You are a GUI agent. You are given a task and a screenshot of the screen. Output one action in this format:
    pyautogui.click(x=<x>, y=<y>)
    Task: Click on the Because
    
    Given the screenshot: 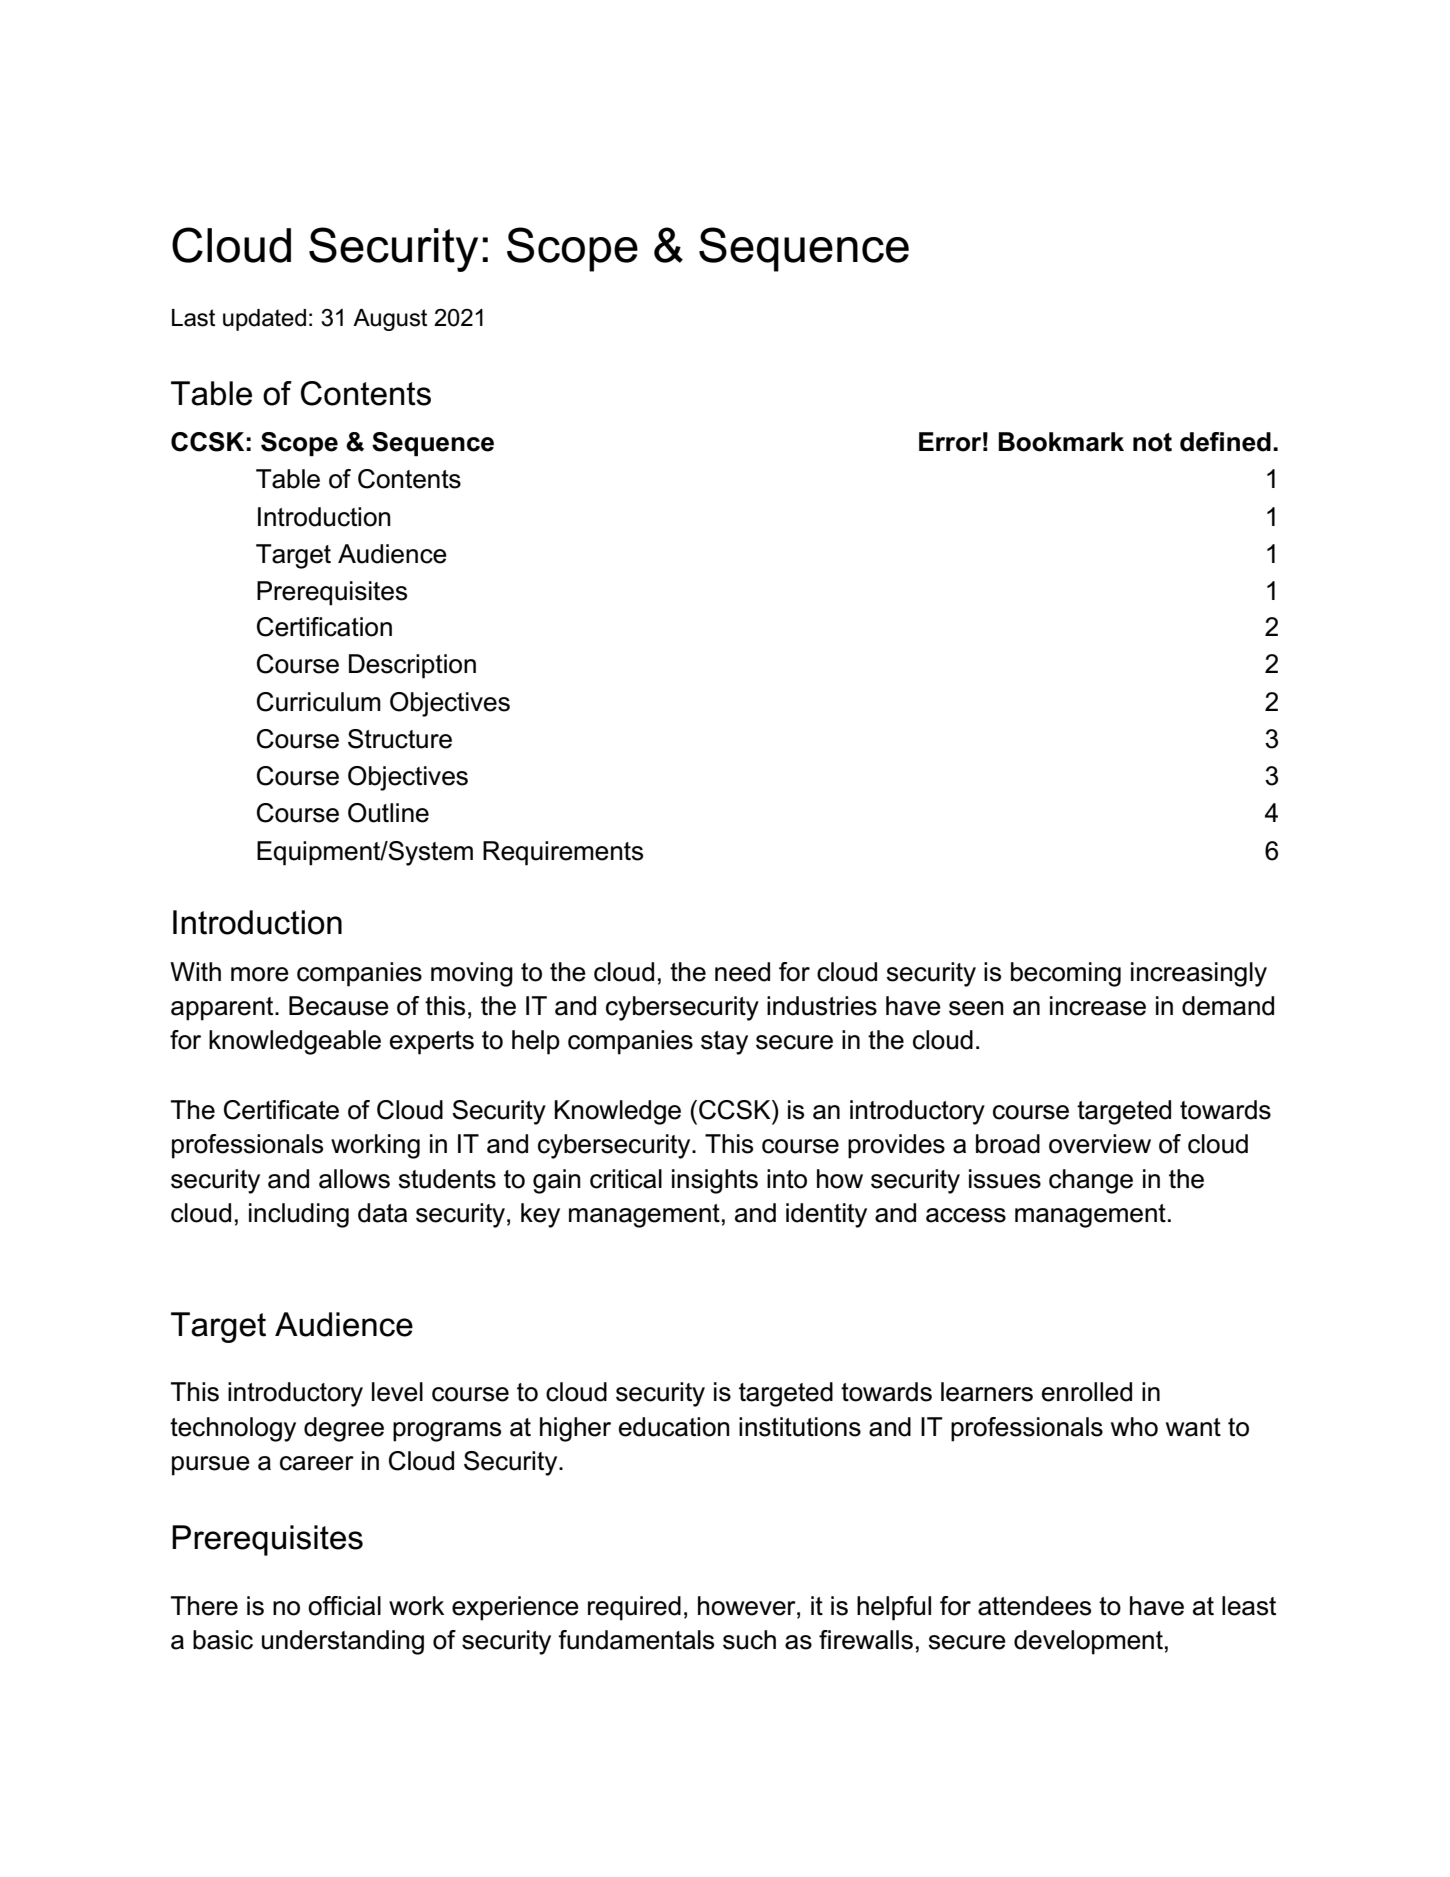 What is the action you would take?
    pyautogui.click(x=339, y=1006)
